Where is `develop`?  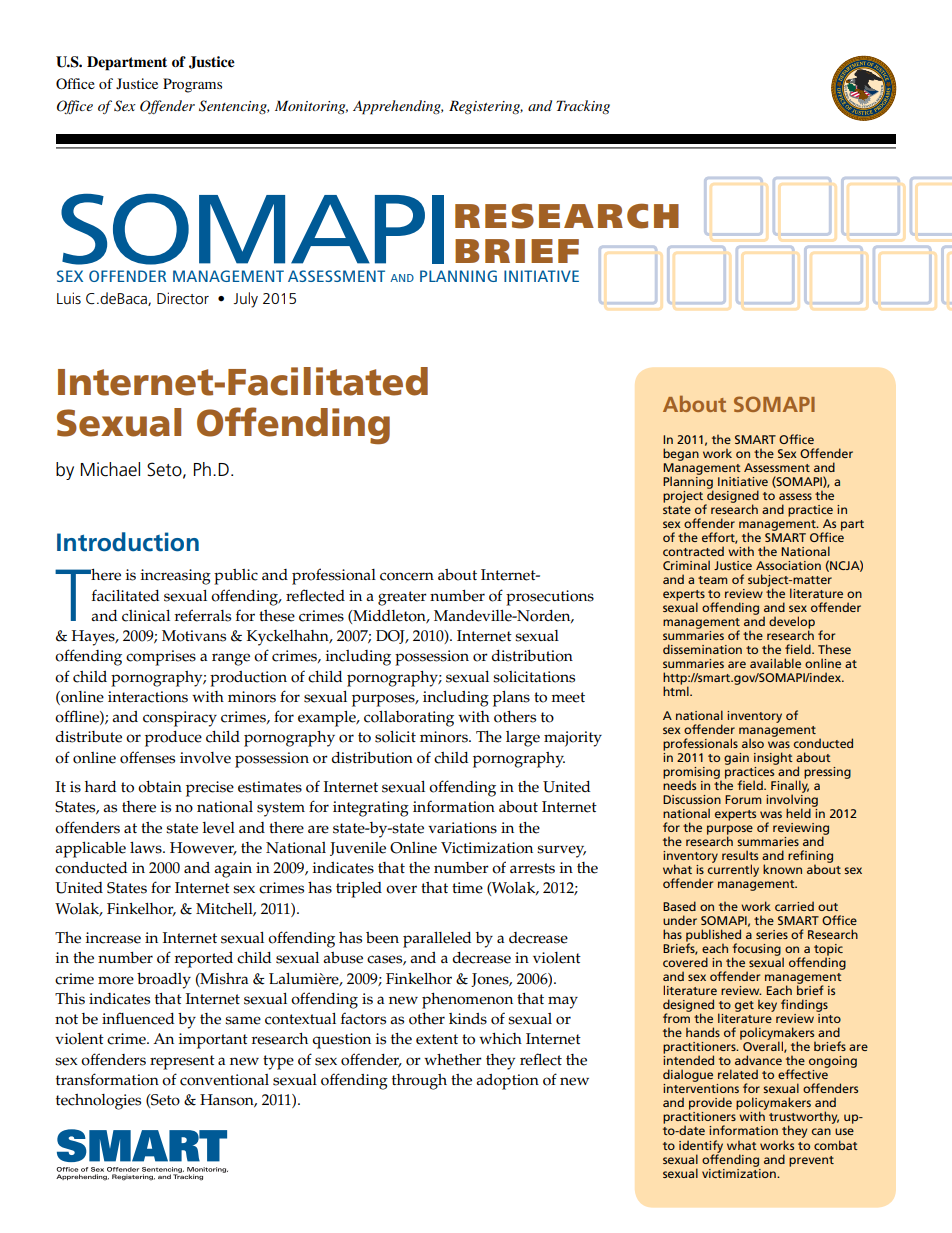
develop is located at coordinates (792, 623).
